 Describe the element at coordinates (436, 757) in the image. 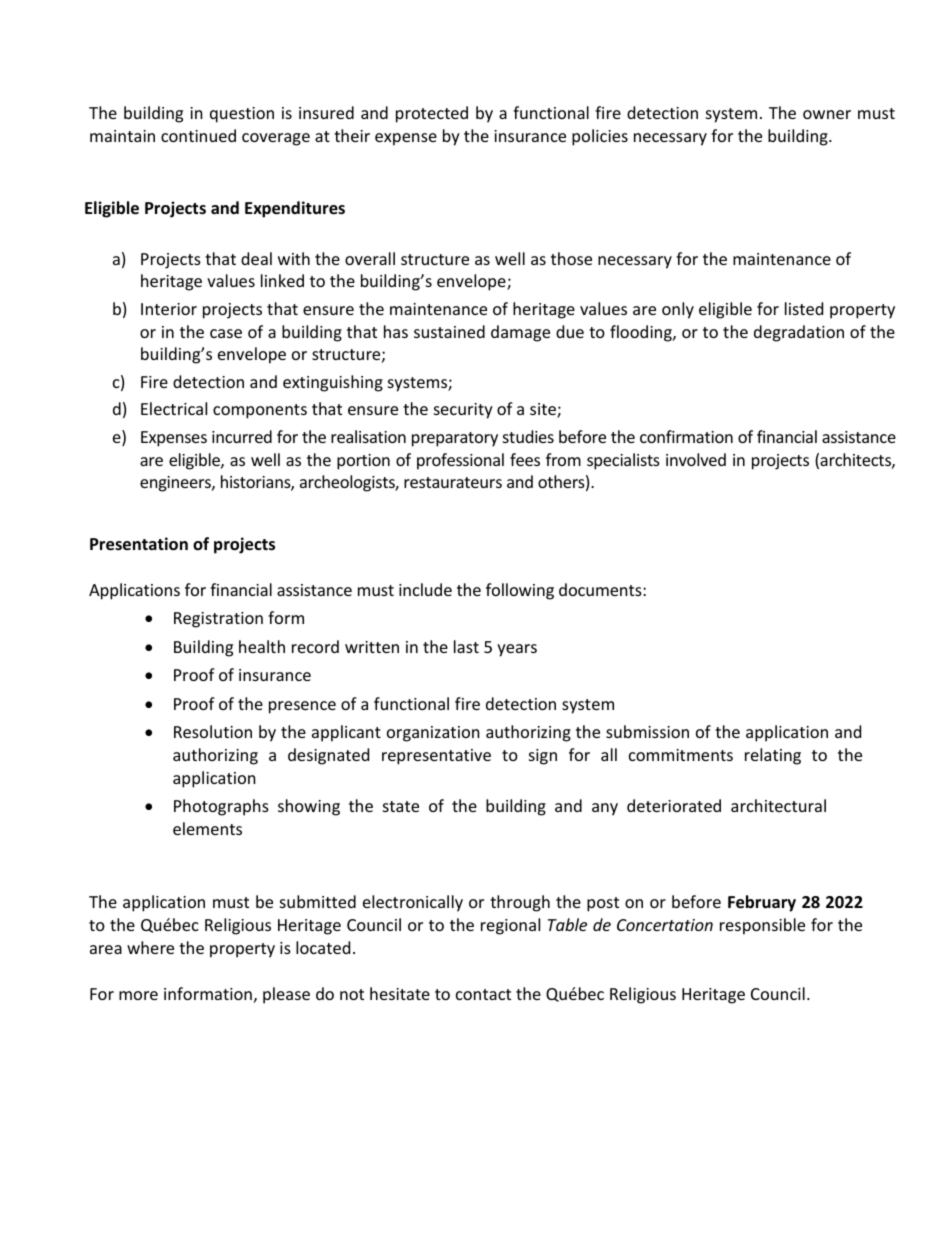

I see `representative` at that location.
